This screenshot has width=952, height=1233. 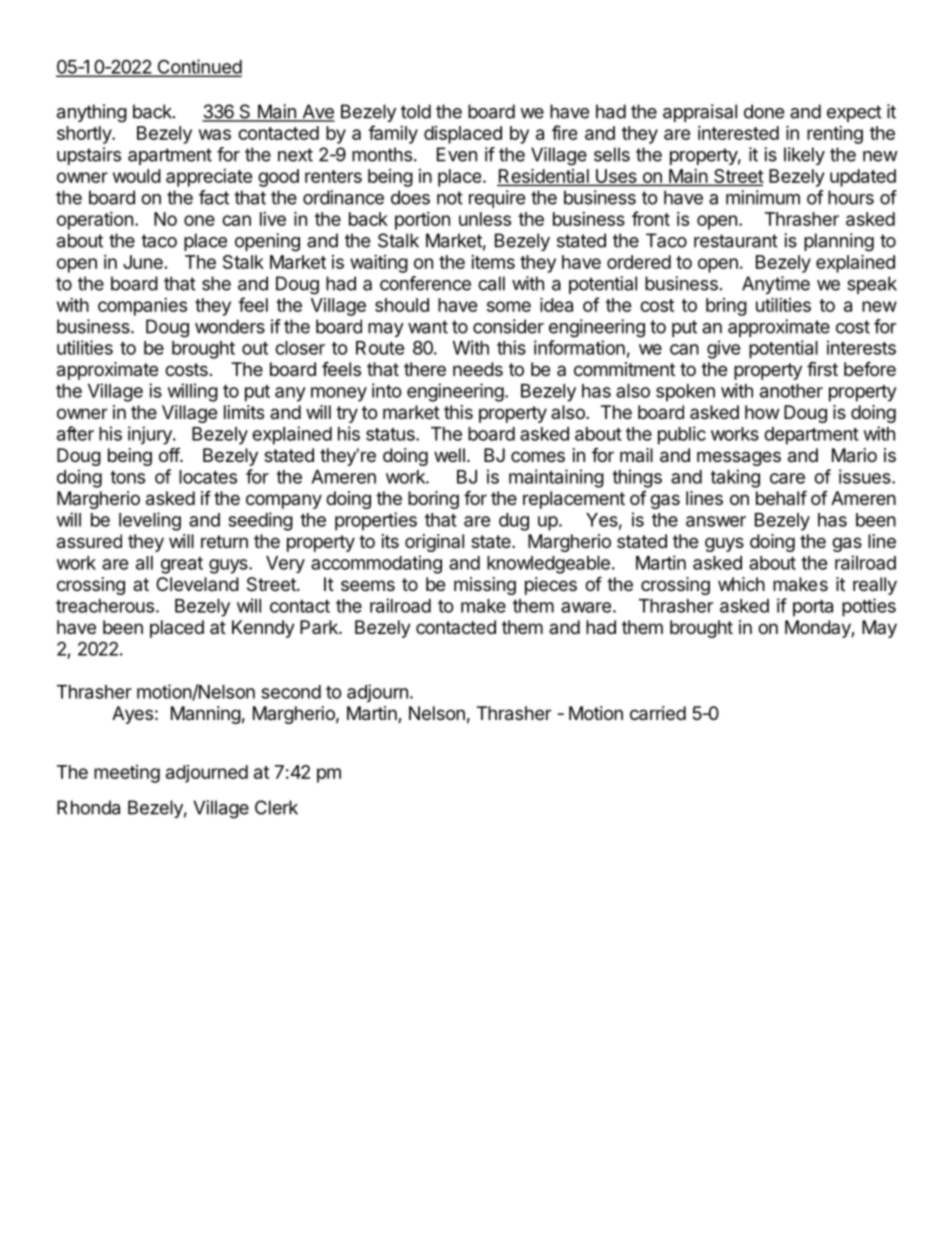 I want to click on injury, so click(x=151, y=435).
